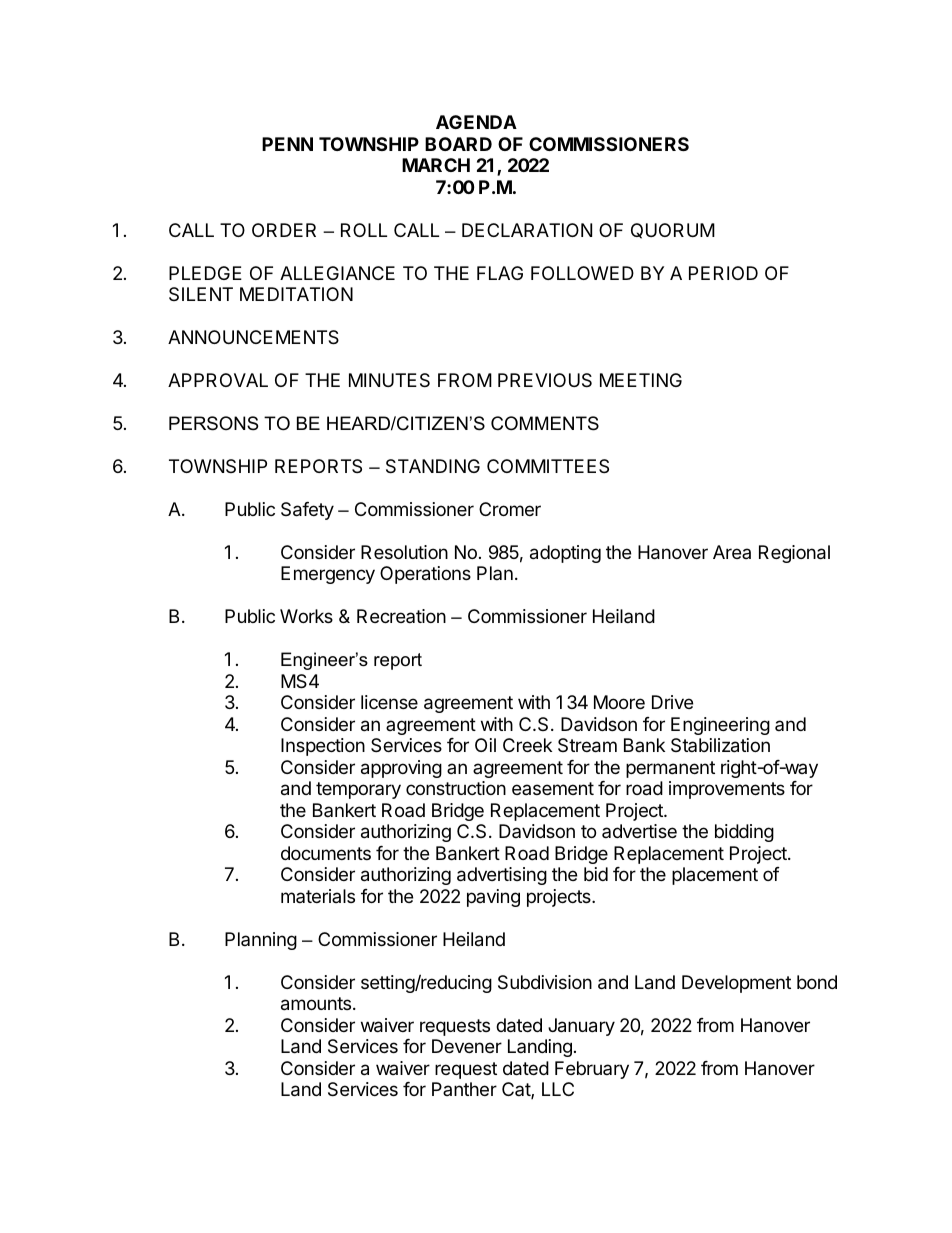 Image resolution: width=952 pixels, height=1233 pixels. Describe the element at coordinates (732, 552) in the screenshot. I see `Area` at that location.
